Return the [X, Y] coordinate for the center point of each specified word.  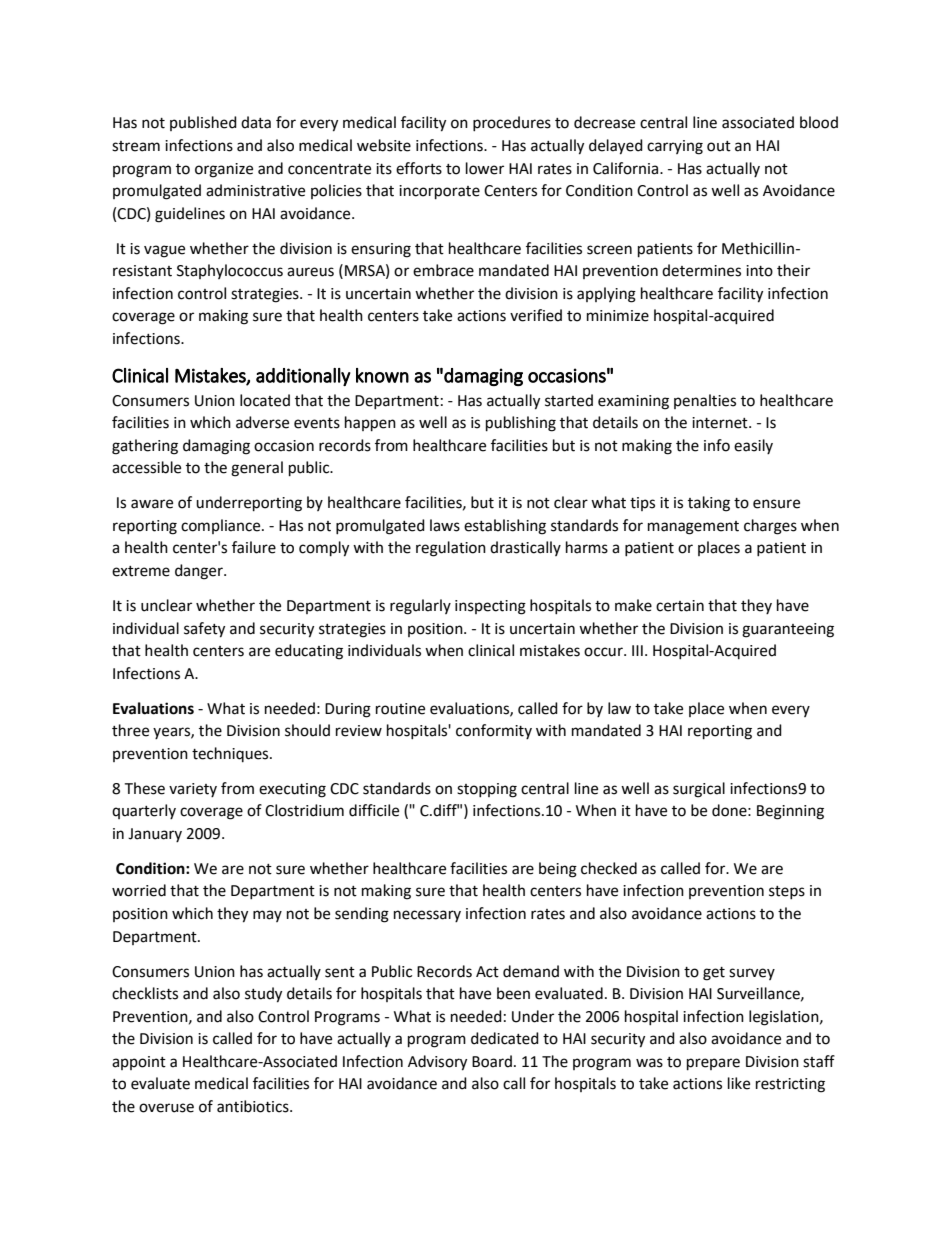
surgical [699, 790]
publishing [521, 424]
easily [753, 446]
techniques [231, 754]
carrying [675, 147]
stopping [487, 790]
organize [224, 170]
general [257, 469]
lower [485, 168]
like [739, 1083]
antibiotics [254, 1106]
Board [492, 1061]
